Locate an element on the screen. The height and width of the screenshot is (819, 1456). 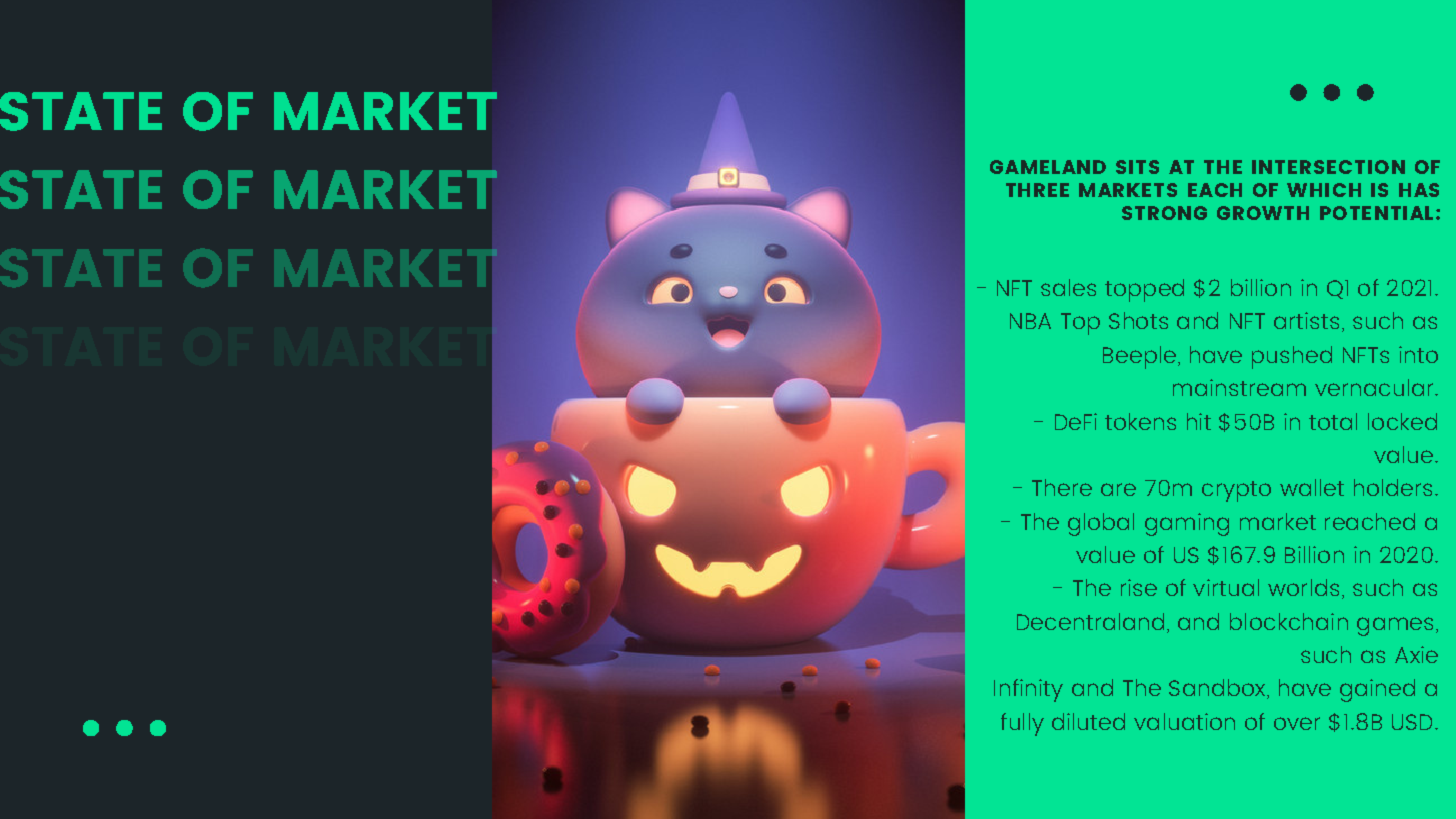
diluted is located at coordinates (1088, 721).
